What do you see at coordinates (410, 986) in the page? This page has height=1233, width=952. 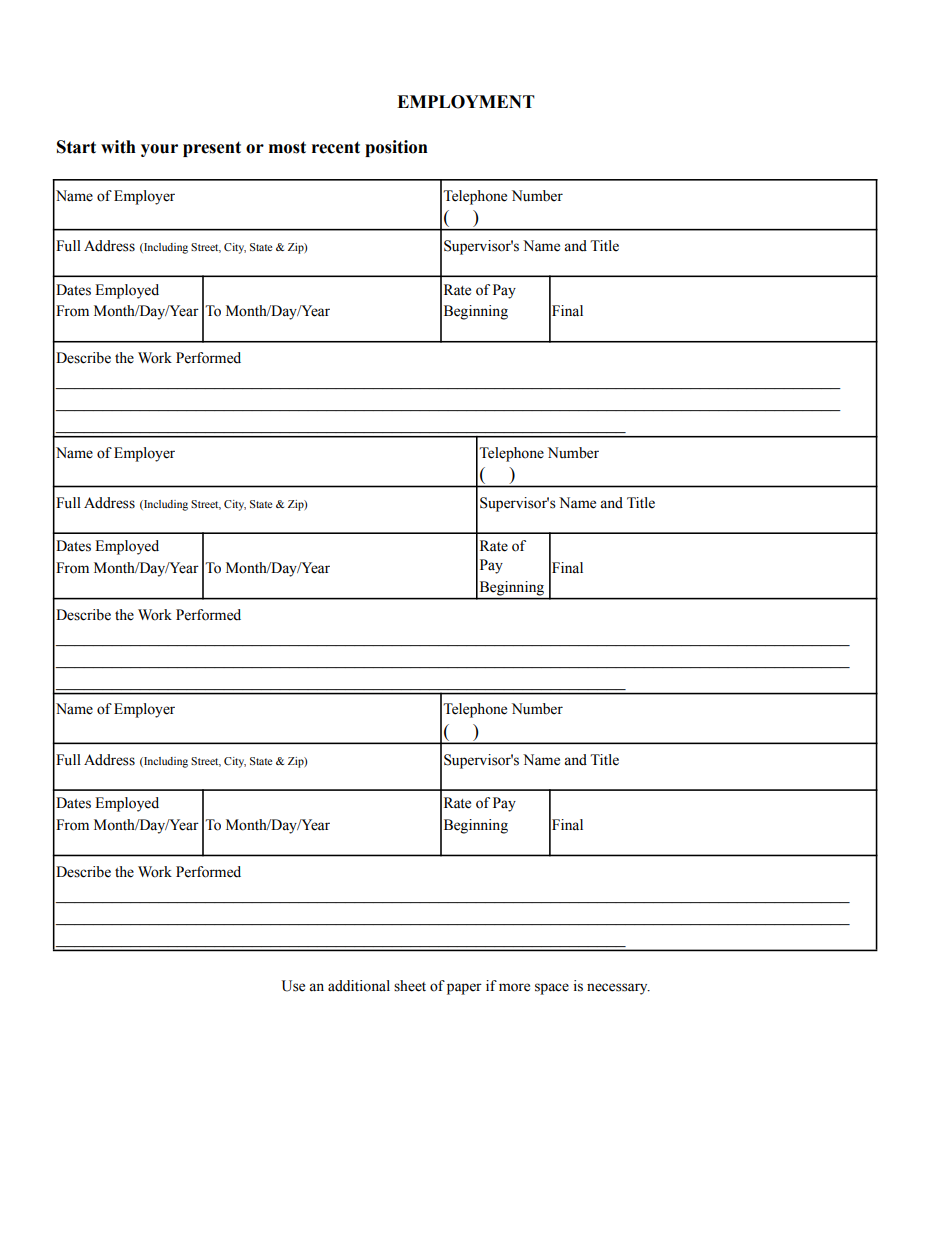 I see `sheet` at bounding box center [410, 986].
